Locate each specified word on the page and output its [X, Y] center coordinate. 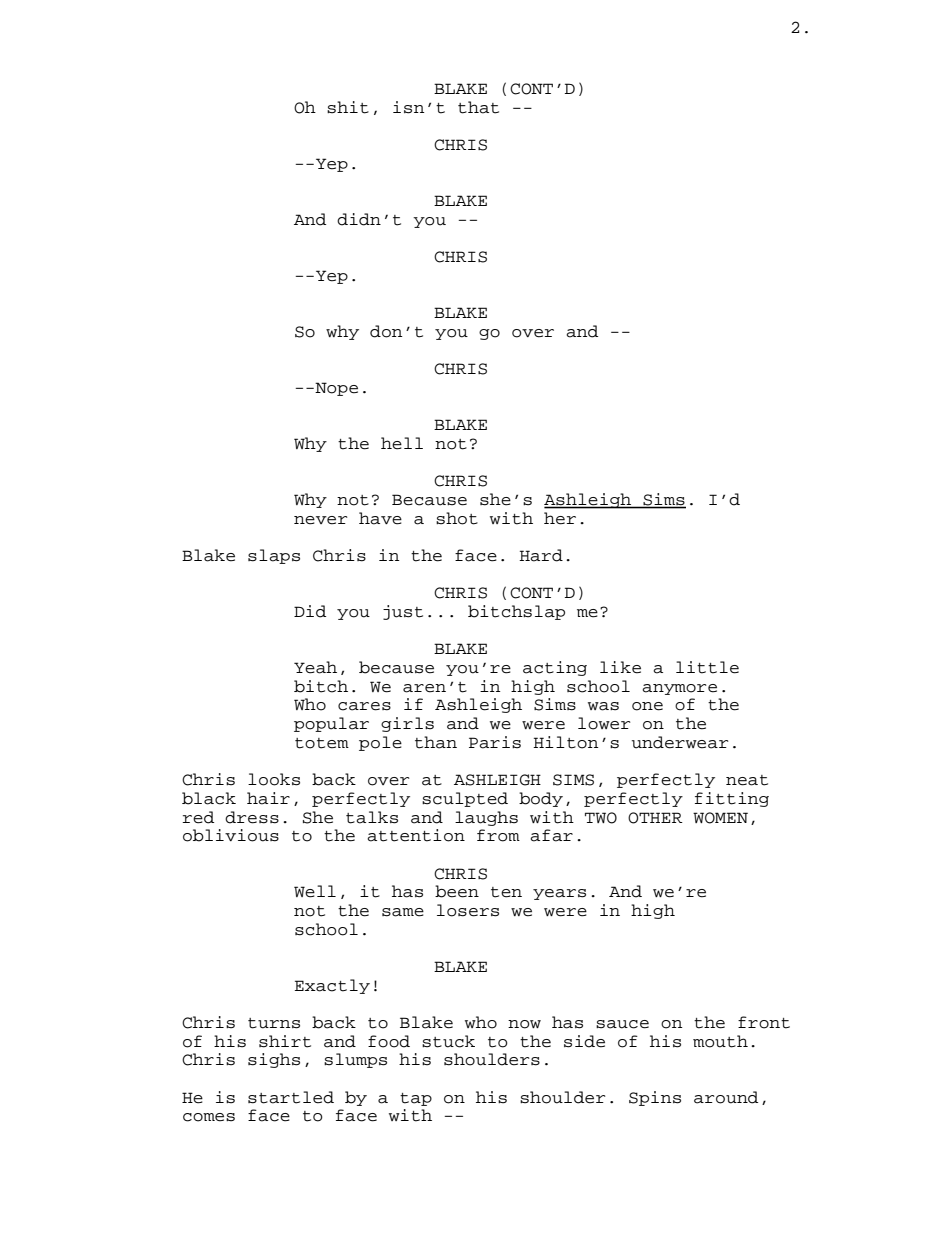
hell [402, 443]
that [478, 107]
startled [291, 1097]
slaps [274, 556]
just [403, 612]
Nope [335, 389]
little [707, 667]
